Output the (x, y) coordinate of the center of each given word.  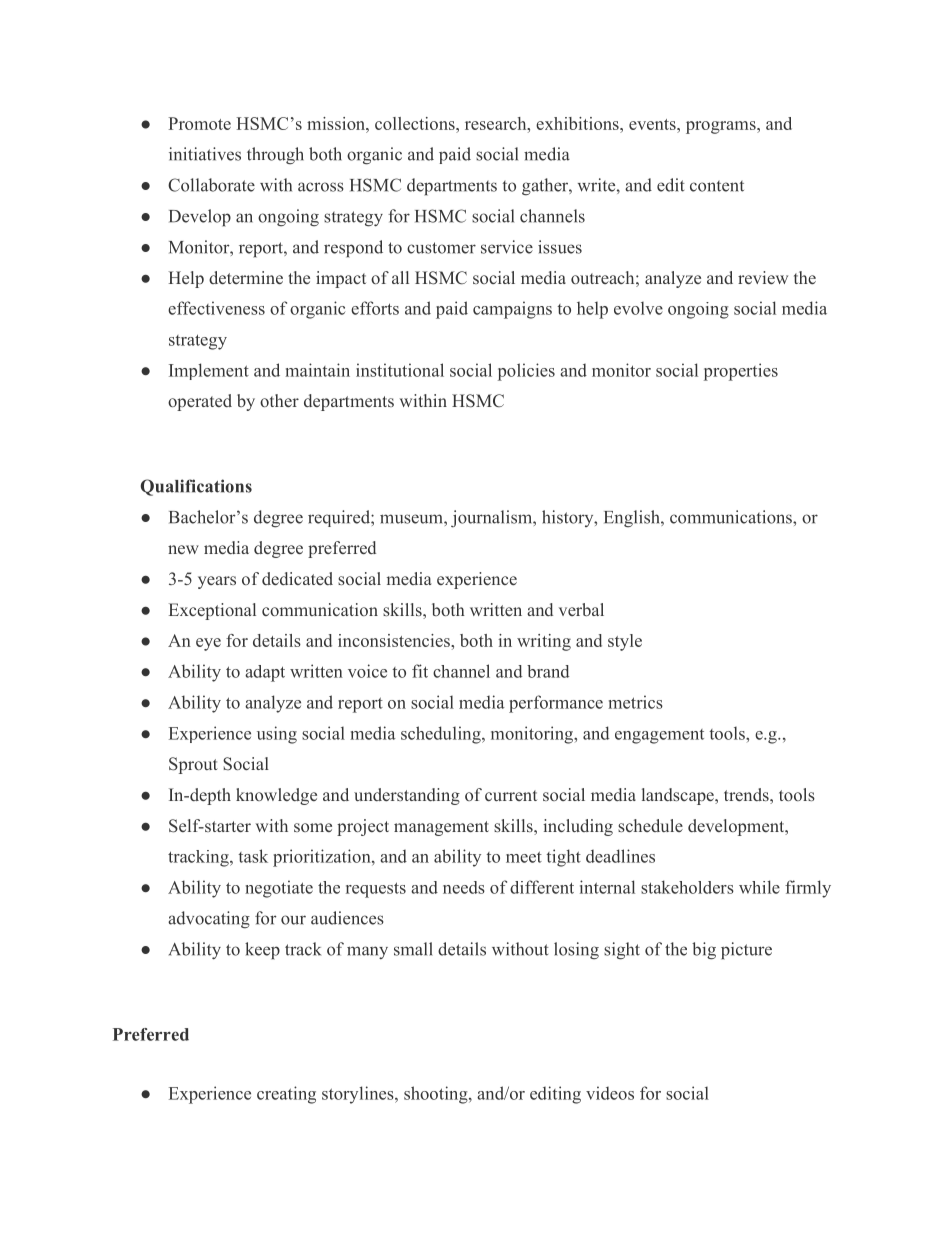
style (625, 642)
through (275, 156)
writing (544, 642)
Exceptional (212, 611)
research (497, 123)
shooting (437, 1095)
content (717, 186)
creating (286, 1095)
